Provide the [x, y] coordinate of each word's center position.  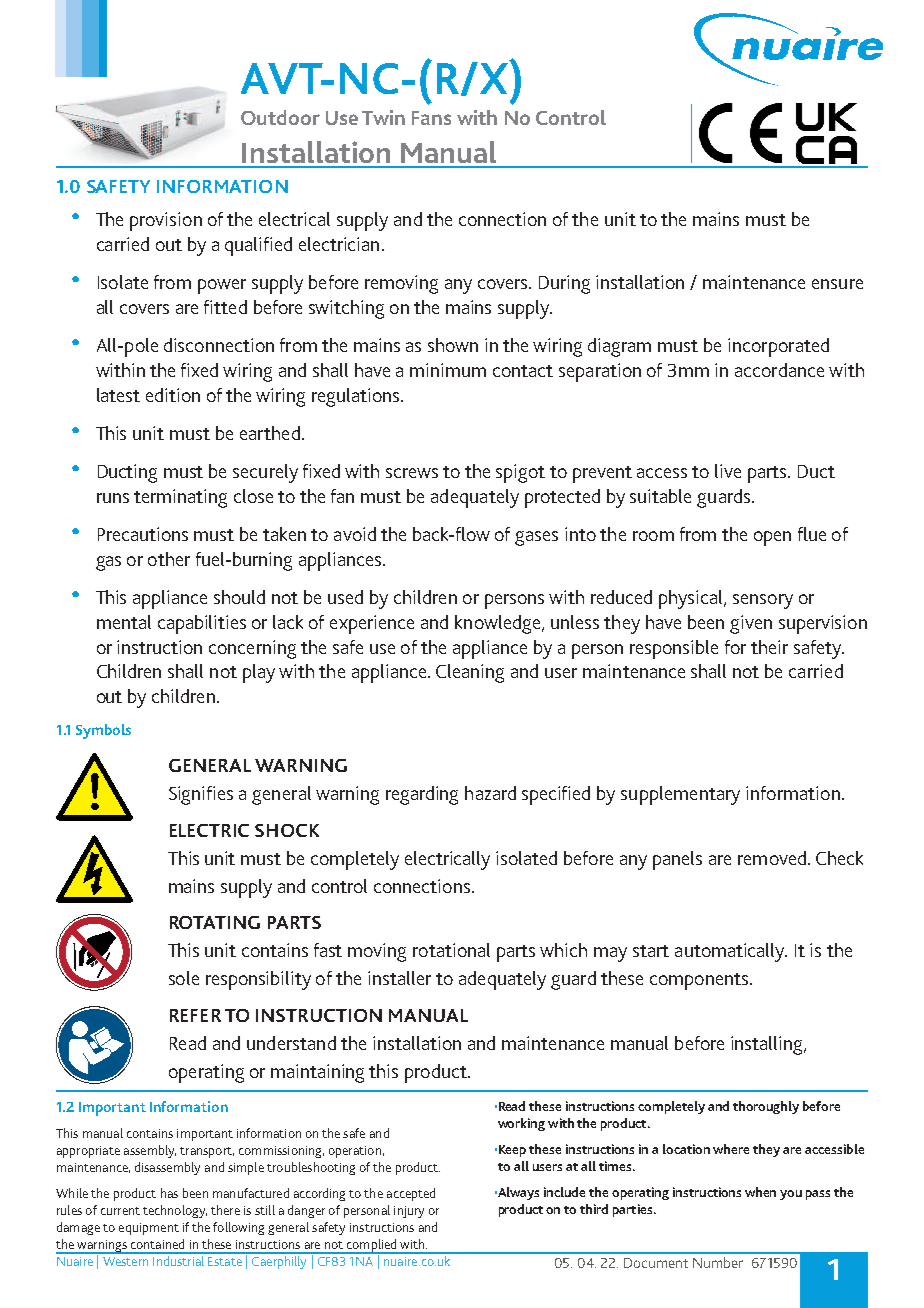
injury [409, 1212]
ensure [837, 284]
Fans [431, 118]
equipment [149, 1229]
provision [166, 221]
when [760, 1192]
